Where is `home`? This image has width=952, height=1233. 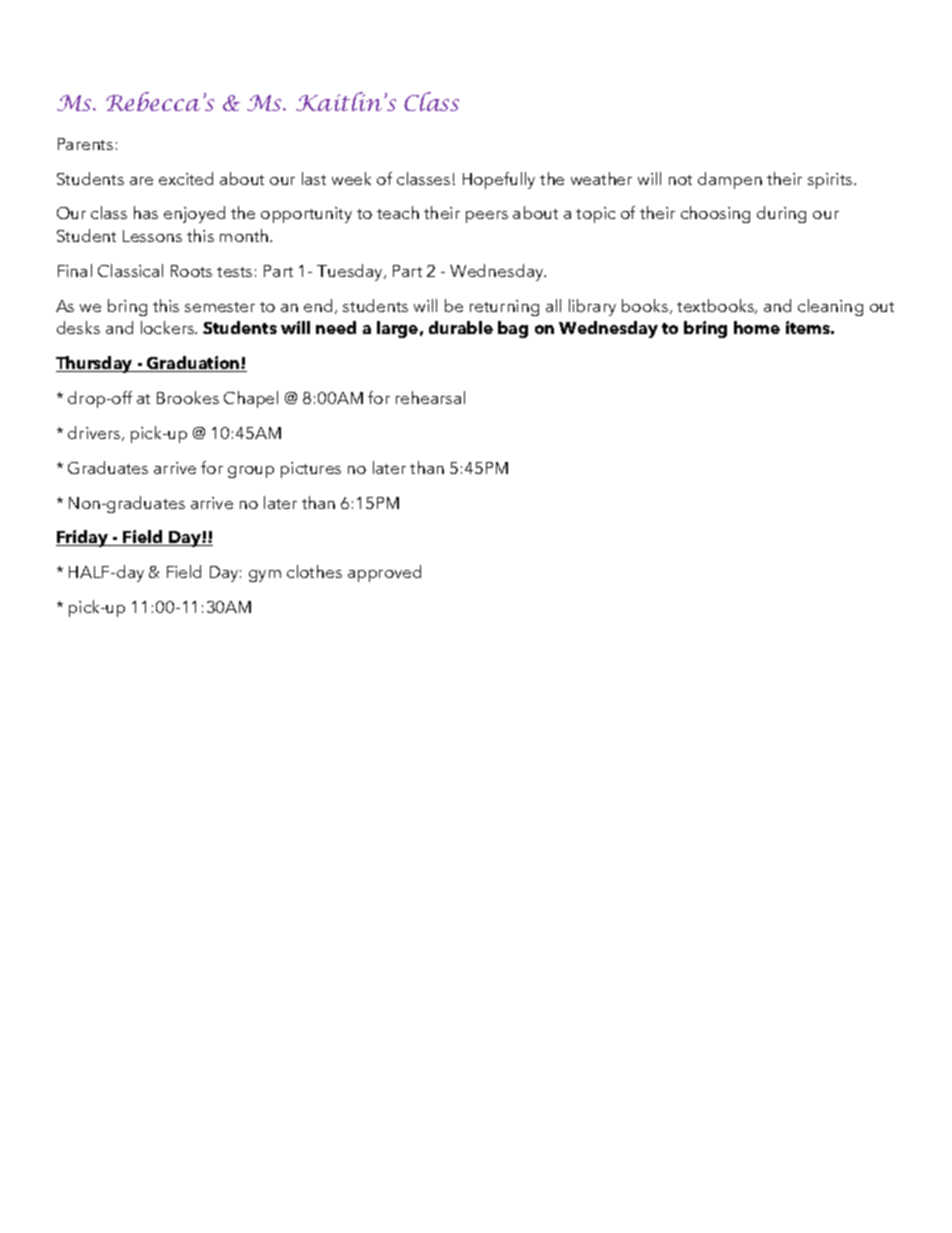 home is located at coordinates (757, 327).
